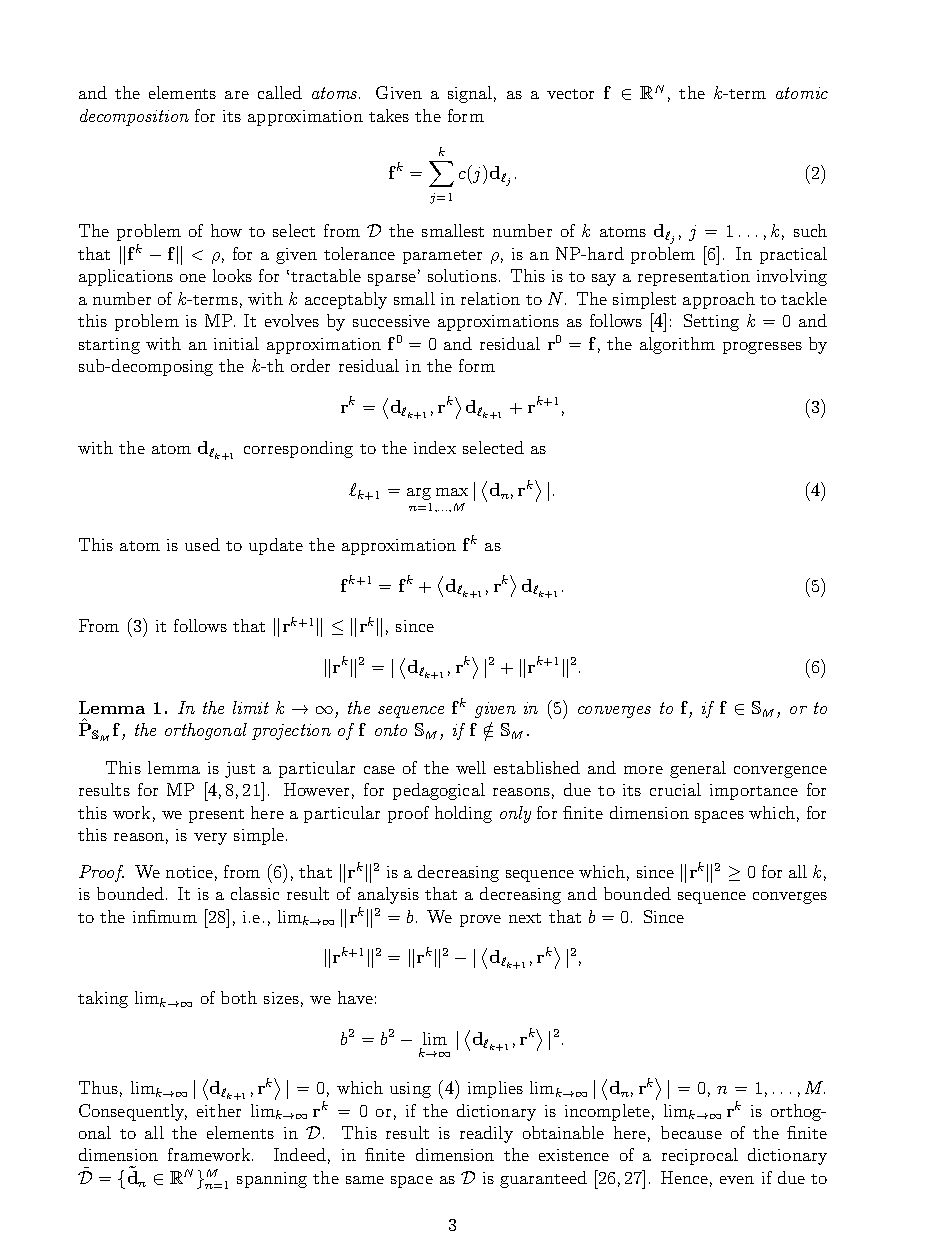  Describe the element at coordinates (698, 769) in the screenshot. I see `general` at that location.
